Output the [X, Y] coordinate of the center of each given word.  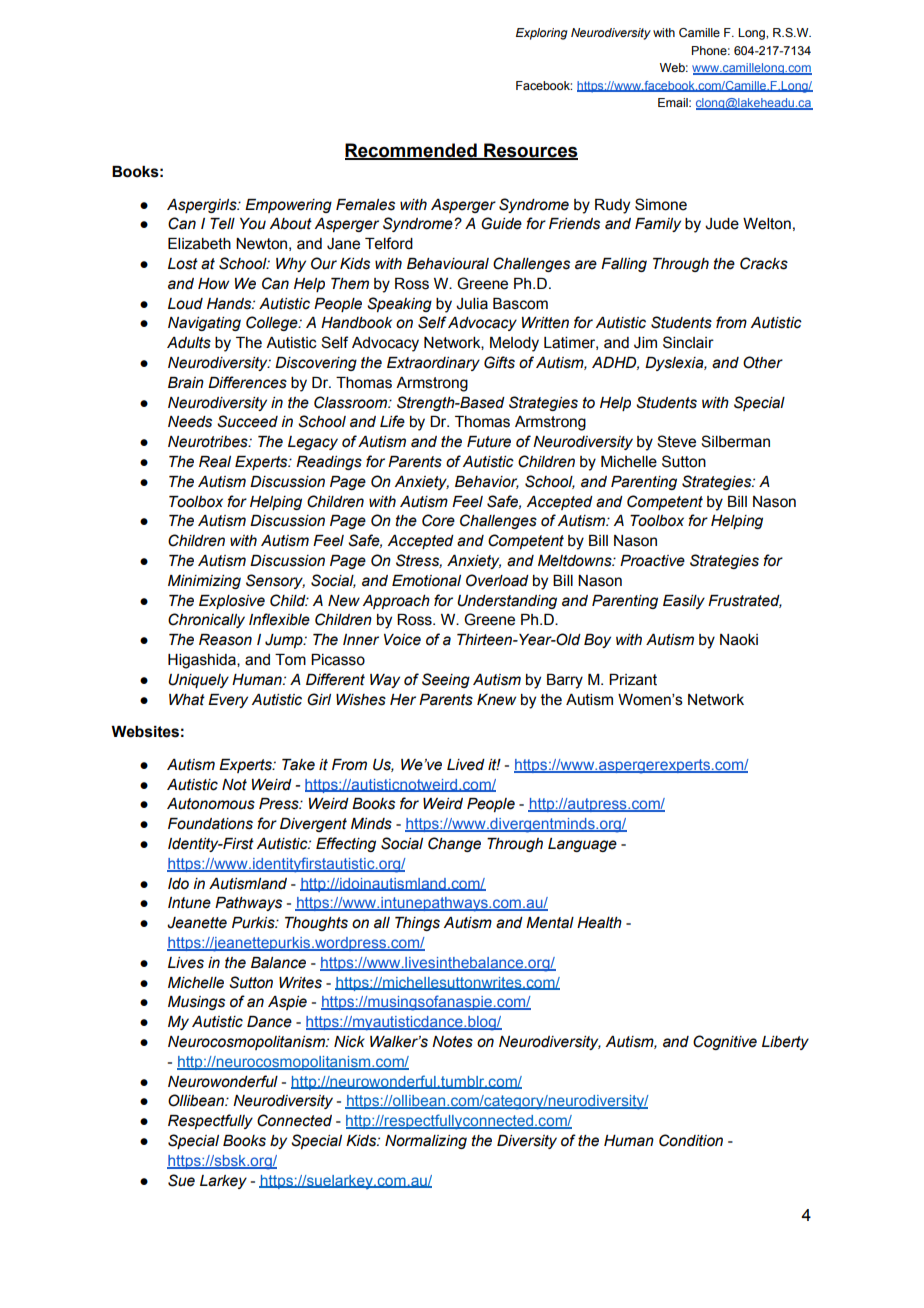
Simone [661, 204]
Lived [466, 765]
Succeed [247, 421]
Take [298, 765]
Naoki [739, 640]
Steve [676, 441]
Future [489, 442]
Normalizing [426, 1142]
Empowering [288, 206]
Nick [349, 1042]
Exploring [542, 34]
